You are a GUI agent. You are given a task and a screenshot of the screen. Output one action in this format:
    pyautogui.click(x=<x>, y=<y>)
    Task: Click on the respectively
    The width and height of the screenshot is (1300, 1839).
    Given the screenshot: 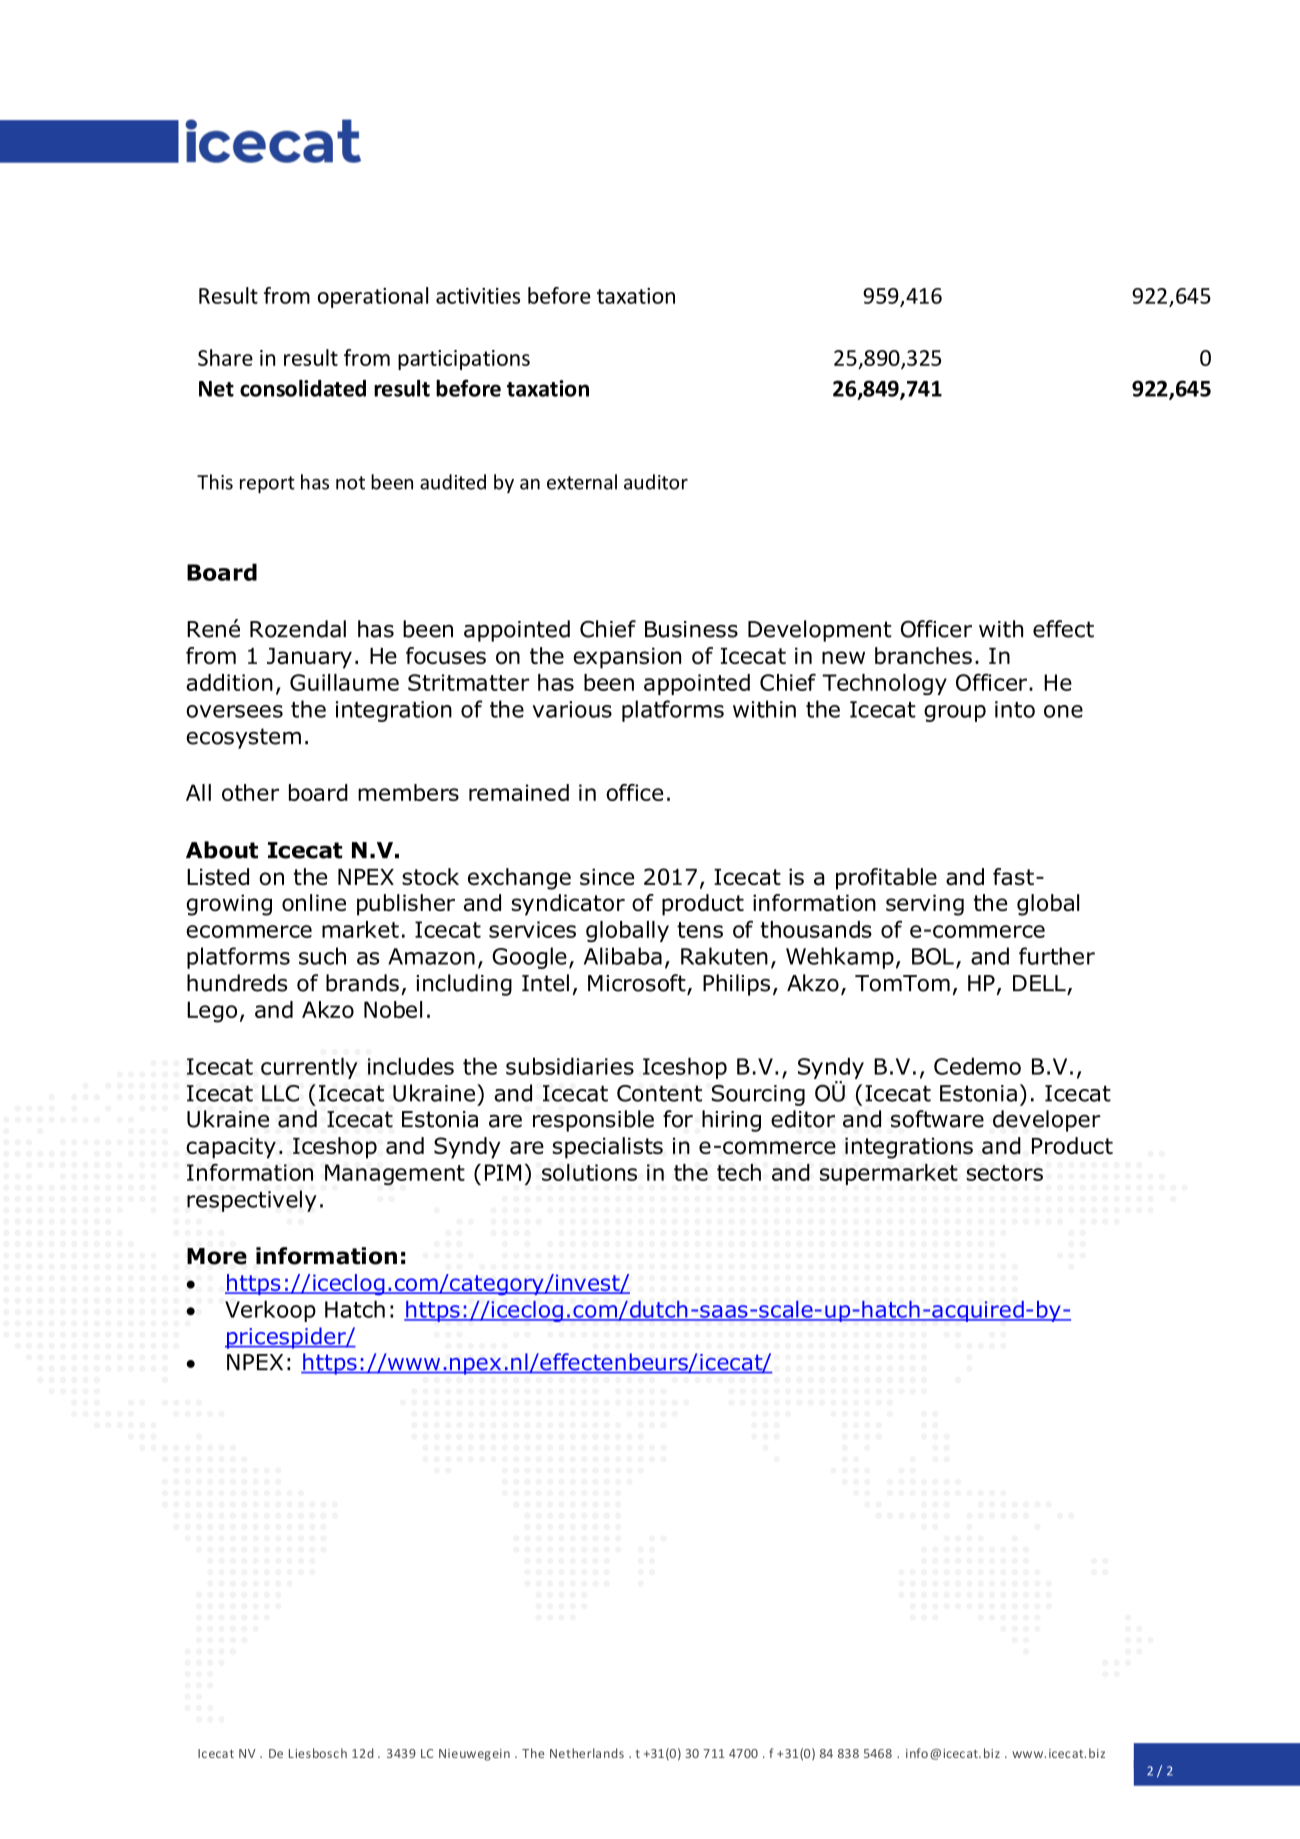 What is the action you would take?
    pyautogui.click(x=252, y=1201)
